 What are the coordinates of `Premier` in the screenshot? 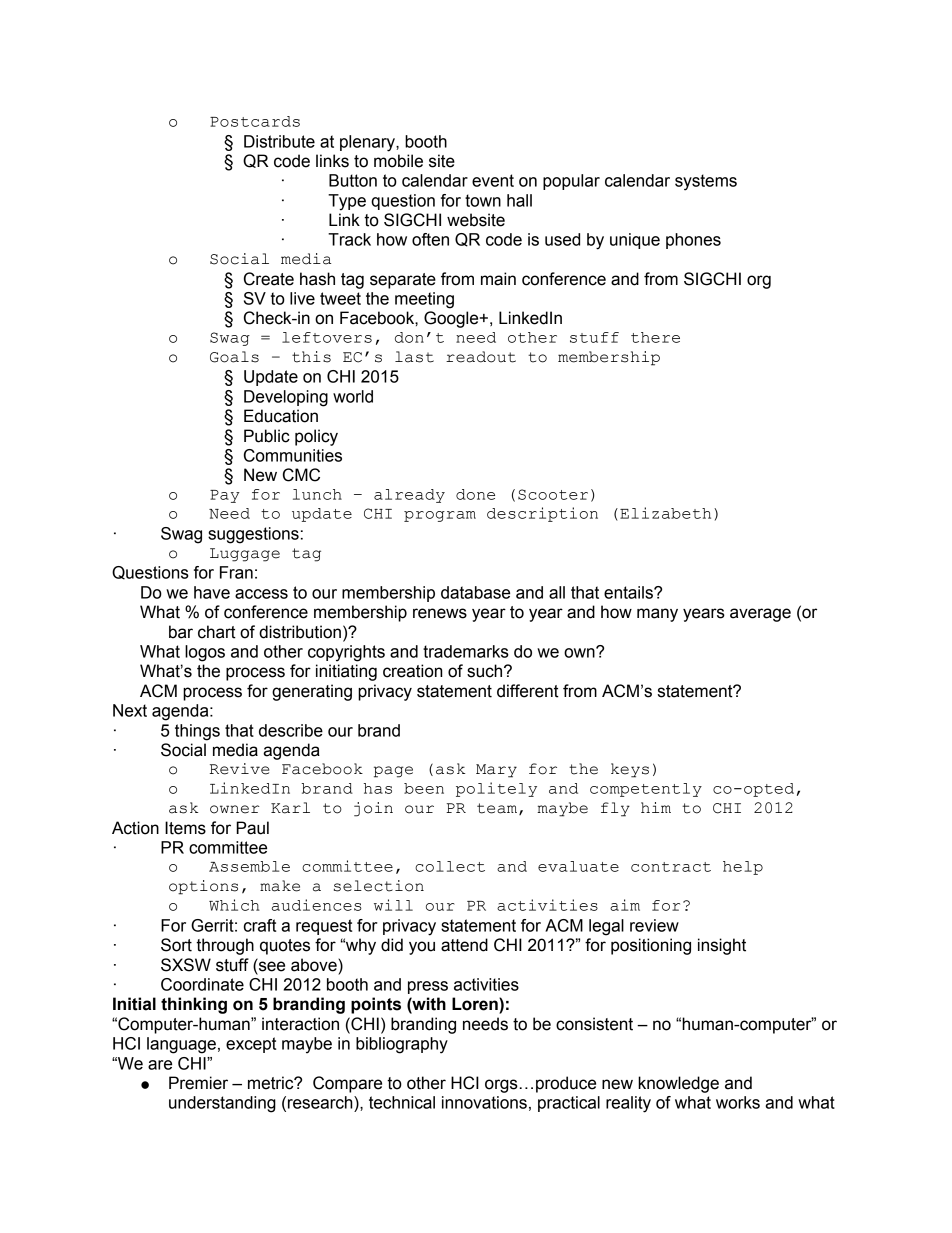 It's located at (198, 1083).
